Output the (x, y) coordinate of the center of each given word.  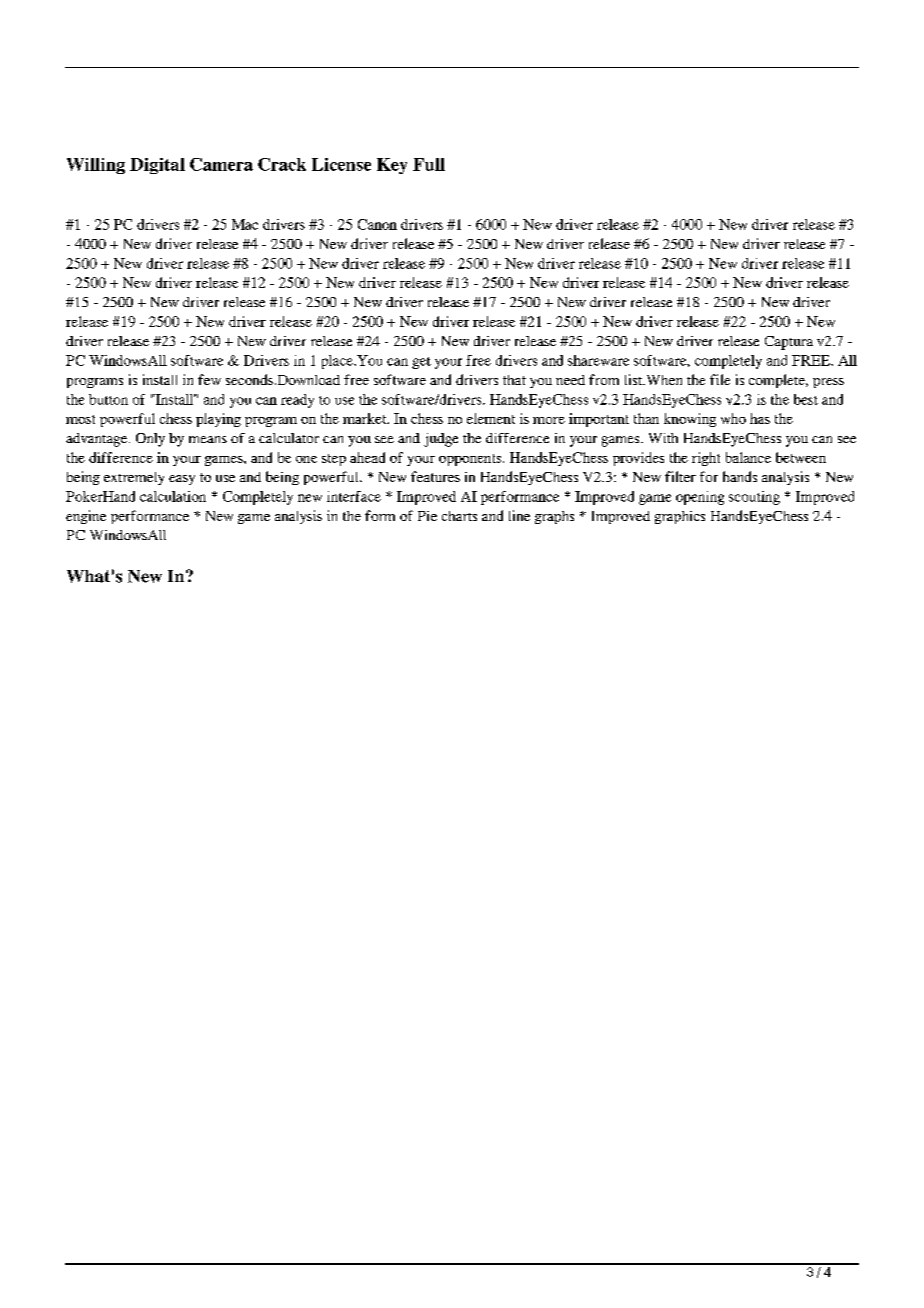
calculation (173, 496)
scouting (754, 498)
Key (392, 166)
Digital (157, 166)
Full (429, 164)
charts (459, 516)
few (209, 379)
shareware (598, 360)
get (421, 363)
